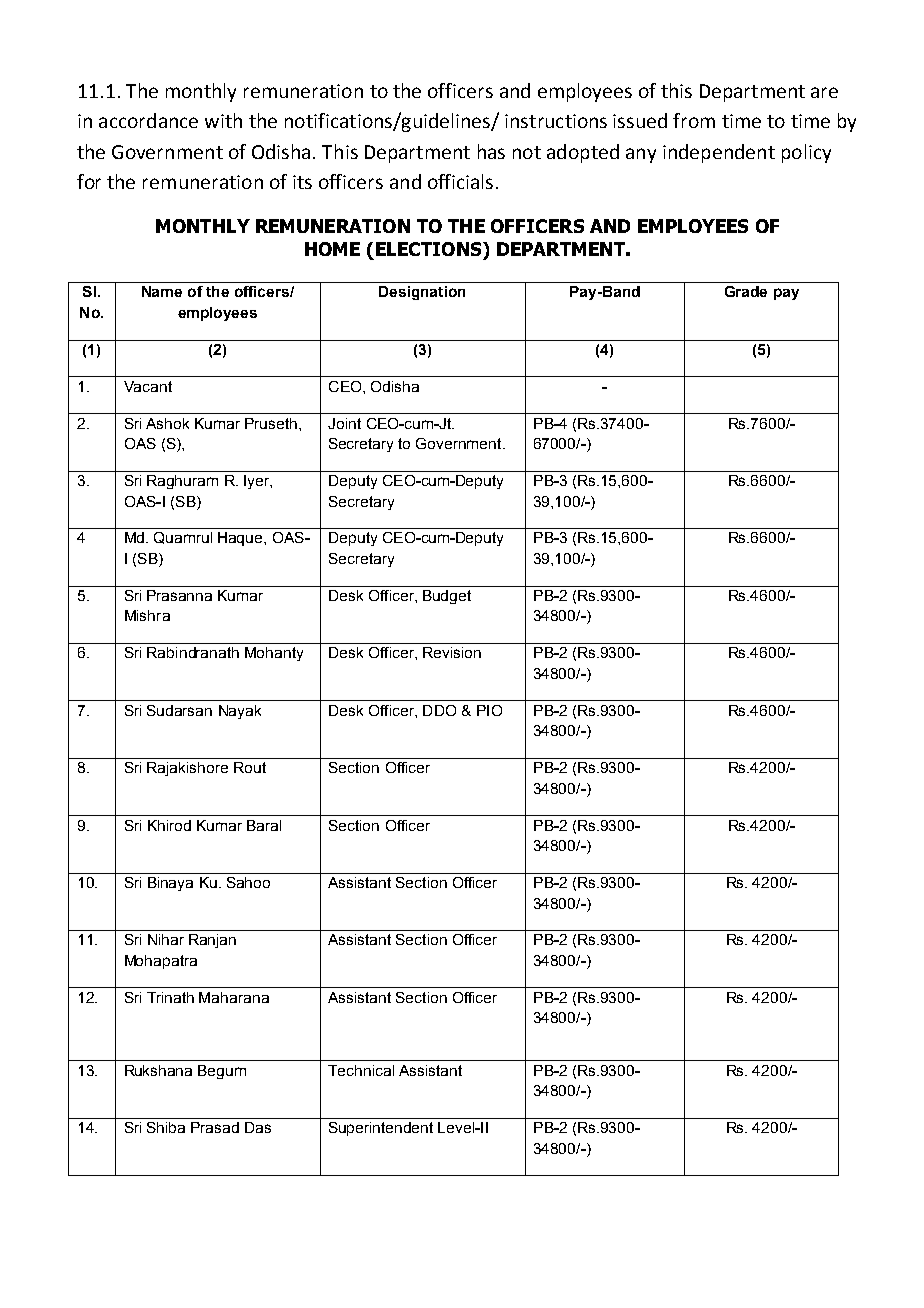 The width and height of the image is (924, 1308). I want to click on PIO, so click(489, 710).
